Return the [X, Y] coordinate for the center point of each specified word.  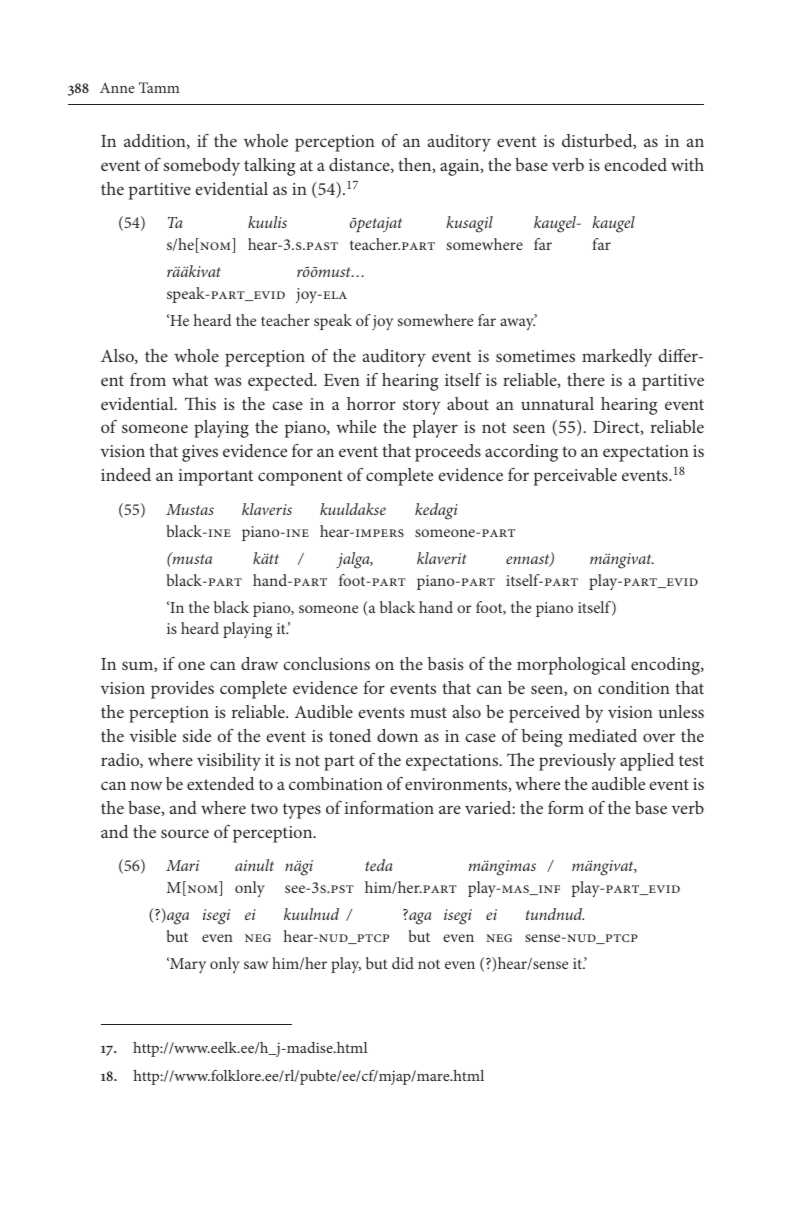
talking [269, 167]
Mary [187, 965]
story [421, 407]
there [586, 379]
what [190, 379]
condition [634, 687]
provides [182, 690]
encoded [635, 164]
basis [446, 663]
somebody [202, 167]
